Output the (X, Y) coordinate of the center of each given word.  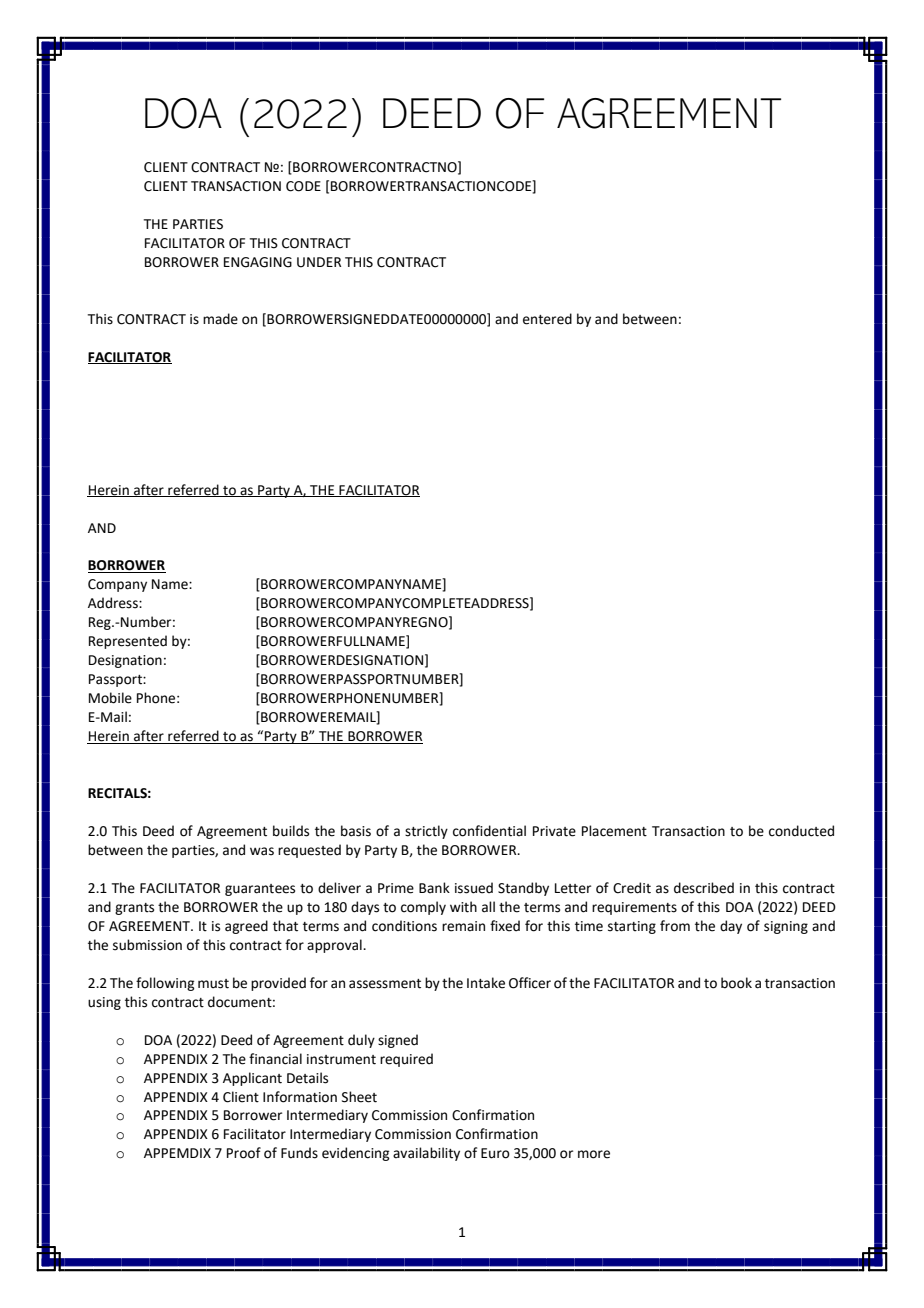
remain (463, 926)
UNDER (319, 262)
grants (134, 909)
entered (547, 319)
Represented (128, 642)
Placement (614, 831)
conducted (801, 831)
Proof (244, 1153)
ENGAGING (258, 262)
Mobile (110, 698)
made (220, 319)
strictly (426, 832)
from (675, 926)
